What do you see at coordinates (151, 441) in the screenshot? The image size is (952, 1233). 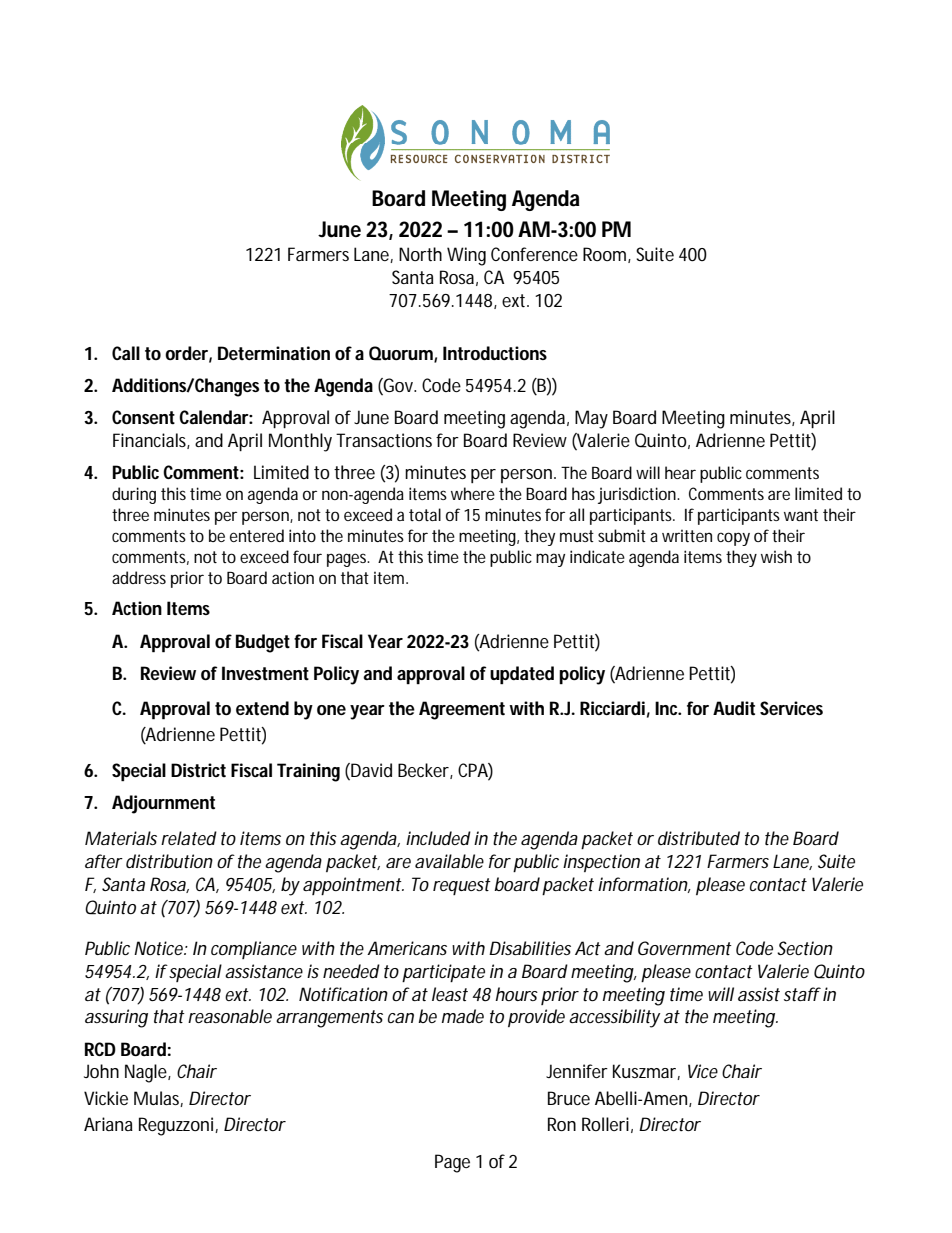 I see `Financials` at bounding box center [151, 441].
